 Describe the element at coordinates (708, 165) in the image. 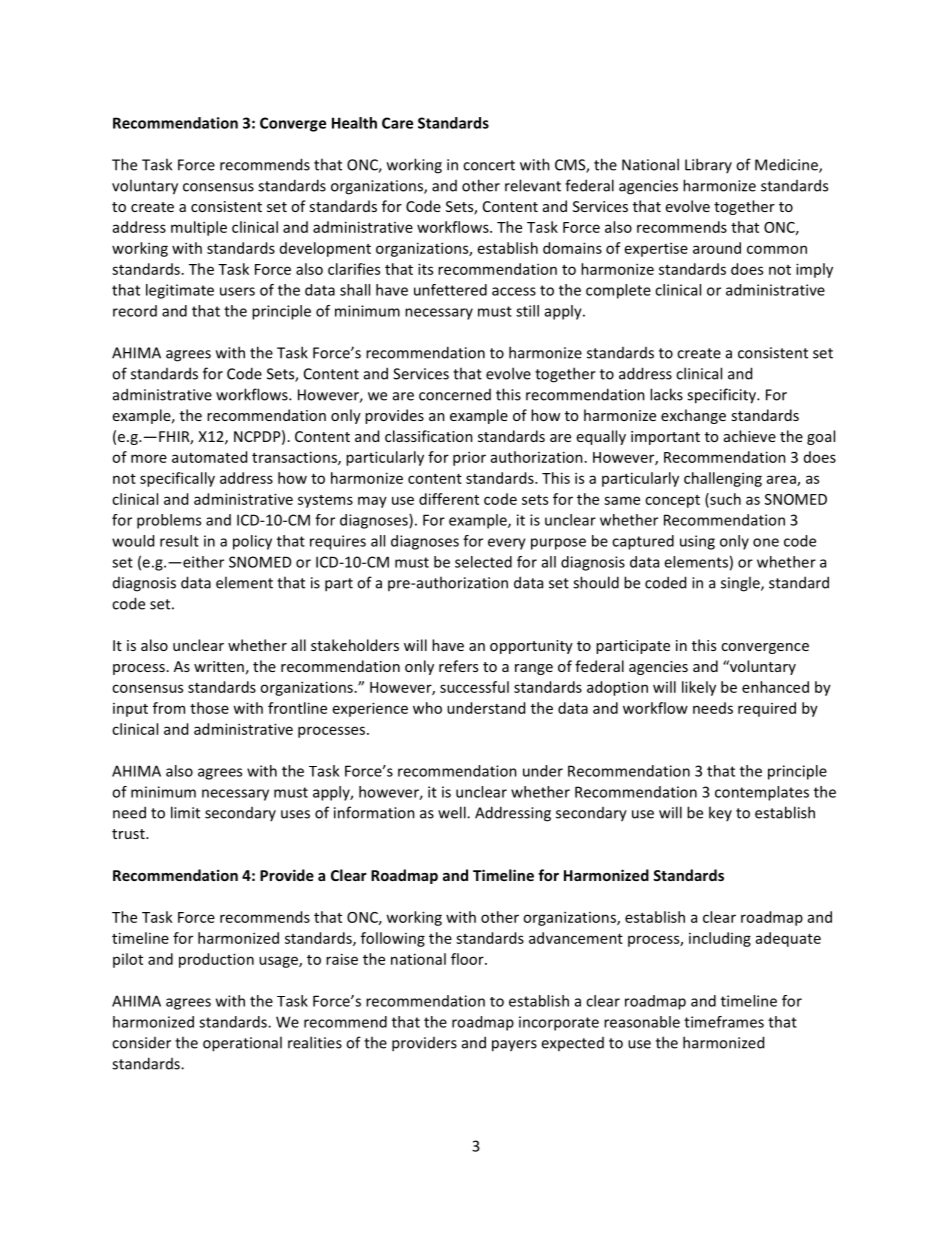

I see `Library` at that location.
